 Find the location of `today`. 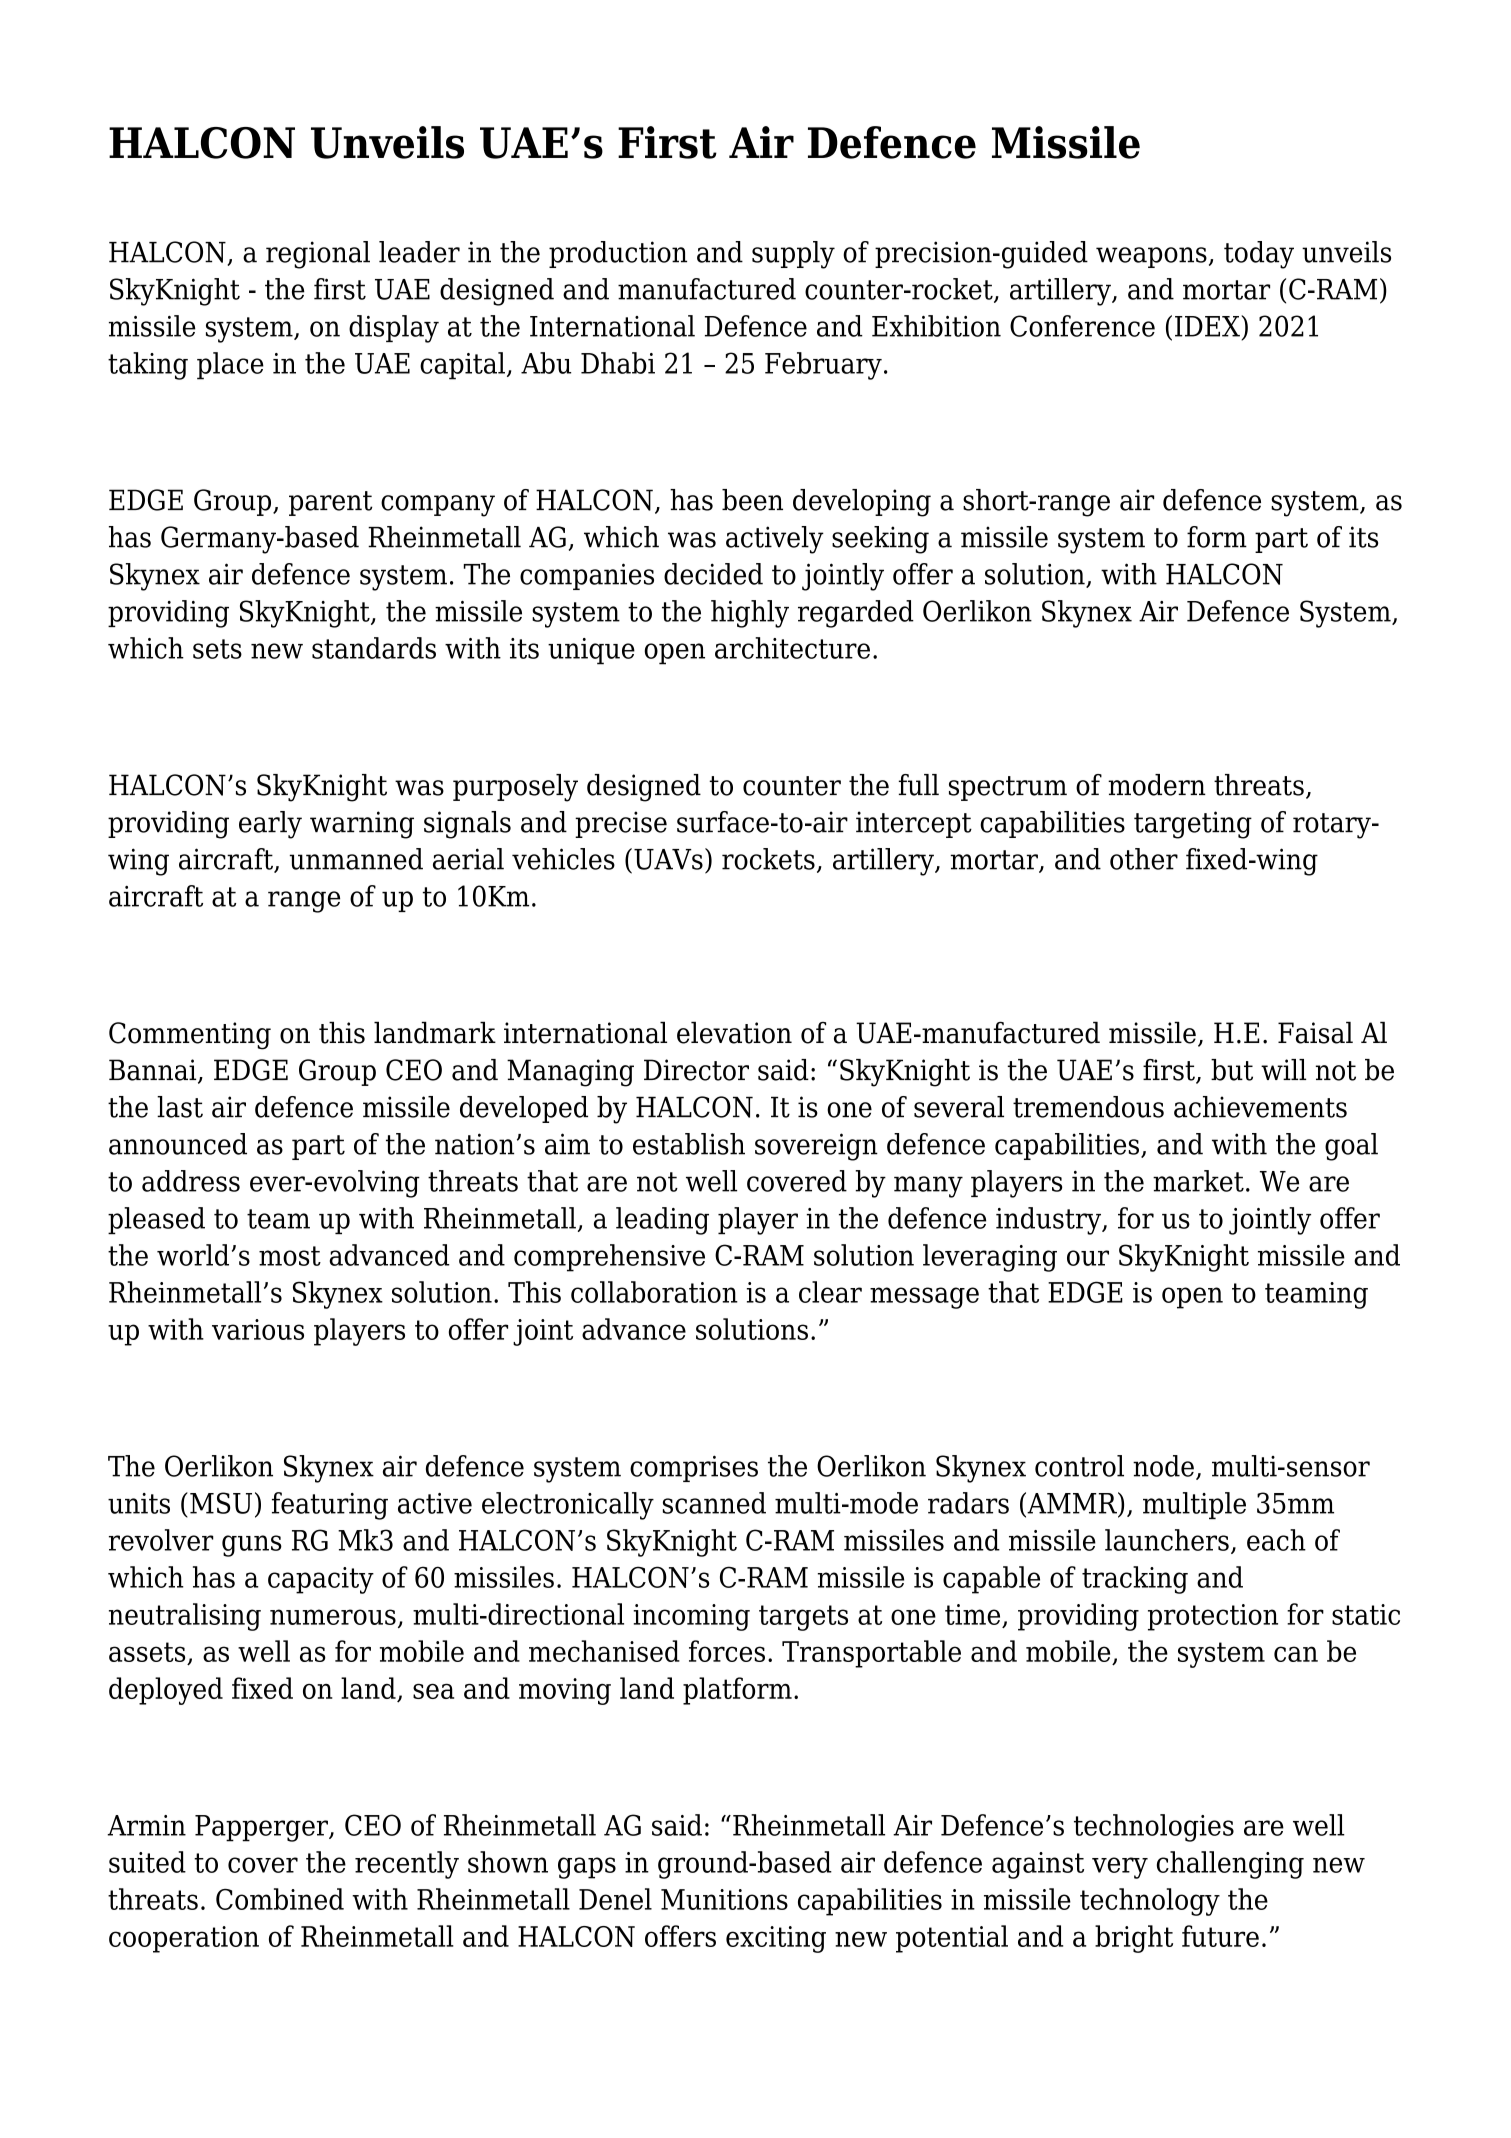

today is located at coordinates (1259, 255).
